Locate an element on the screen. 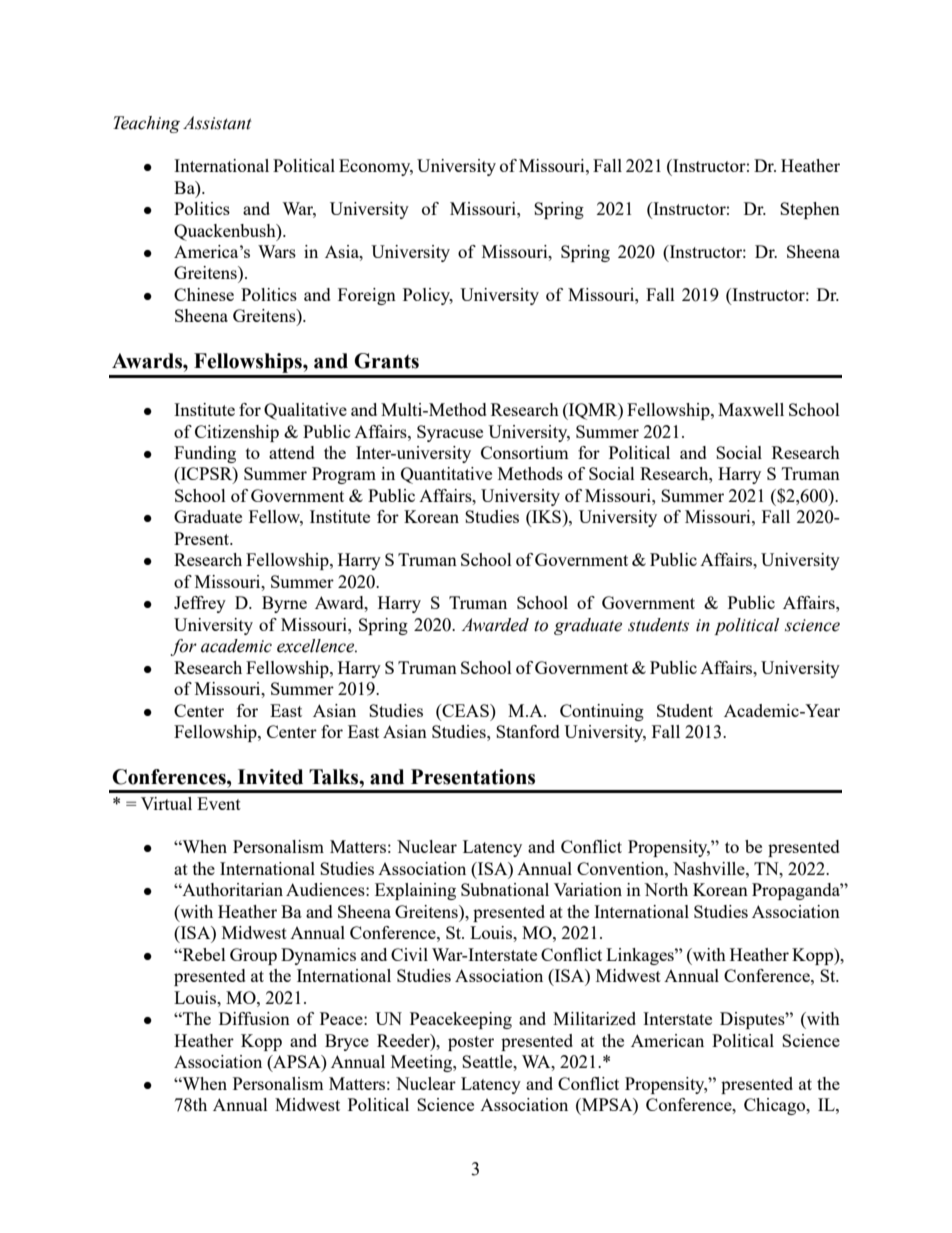  Foreign is located at coordinates (367, 296).
